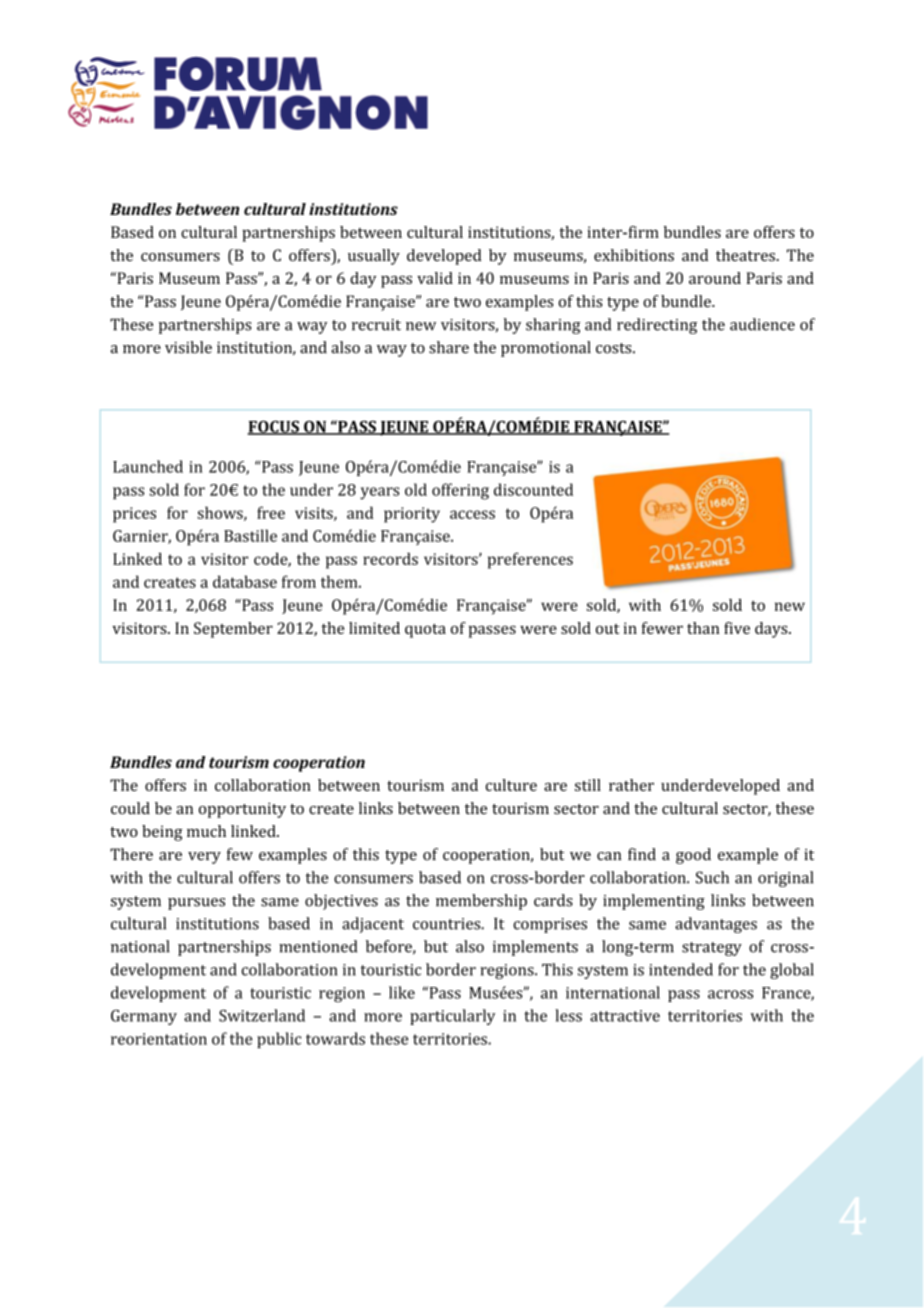 This document has width=924, height=1308. Describe the element at coordinates (715, 278) in the document. I see `around` at that location.
